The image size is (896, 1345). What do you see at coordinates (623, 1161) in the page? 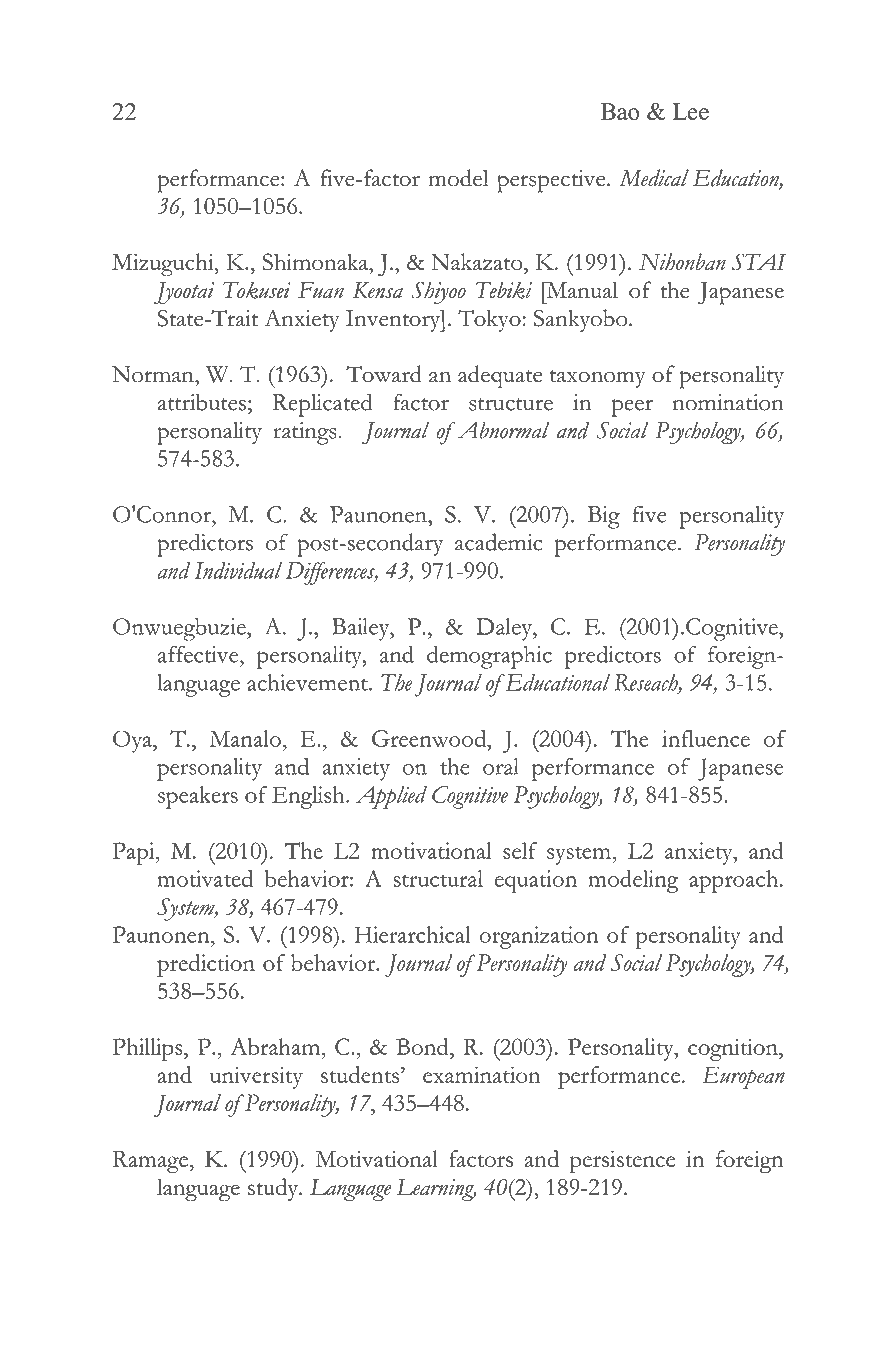
I see `persistence` at bounding box center [623, 1161].
